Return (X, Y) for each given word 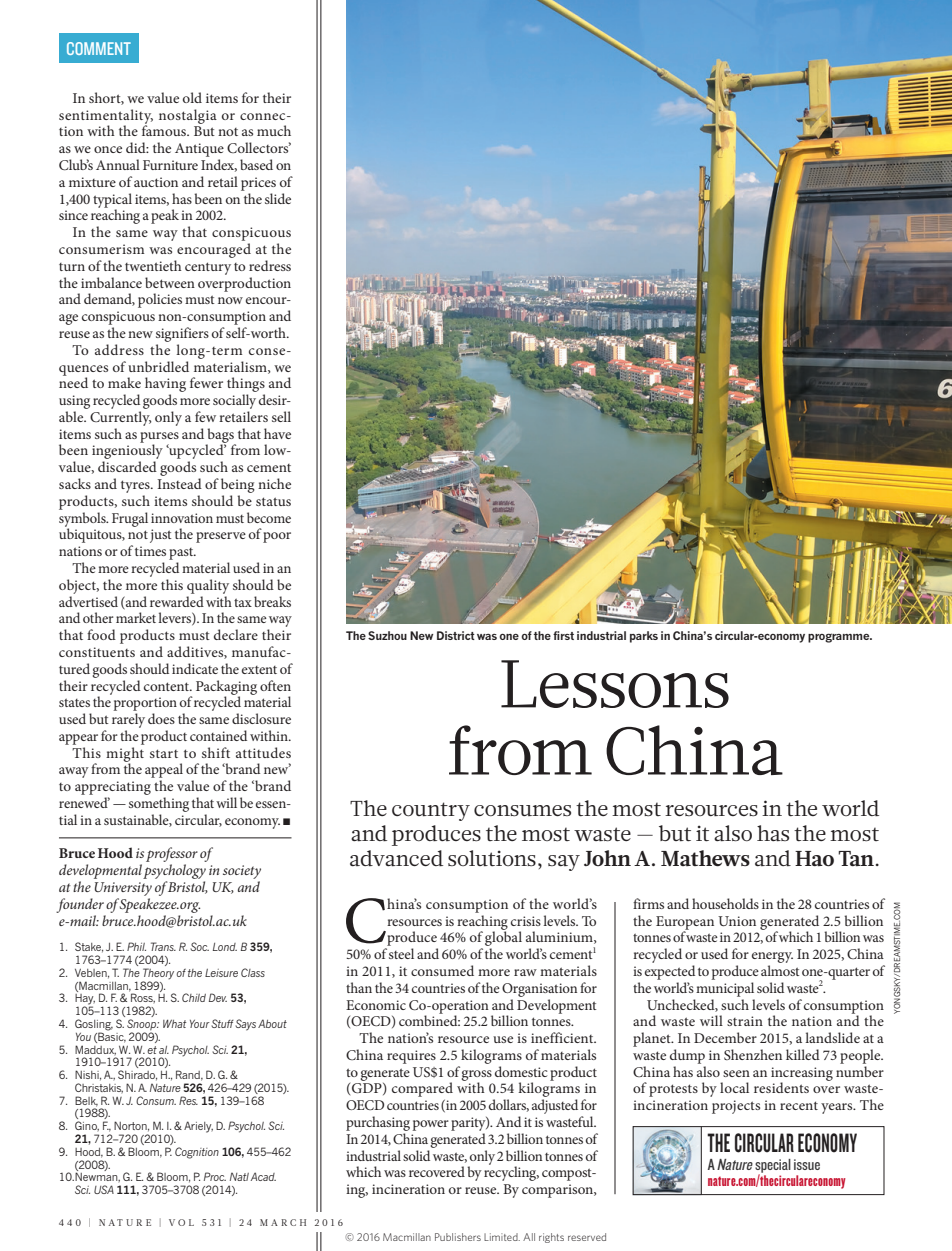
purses (159, 438)
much (274, 130)
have (277, 433)
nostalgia (188, 116)
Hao (814, 858)
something (159, 804)
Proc (215, 1176)
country (431, 811)
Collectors (259, 147)
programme (840, 638)
